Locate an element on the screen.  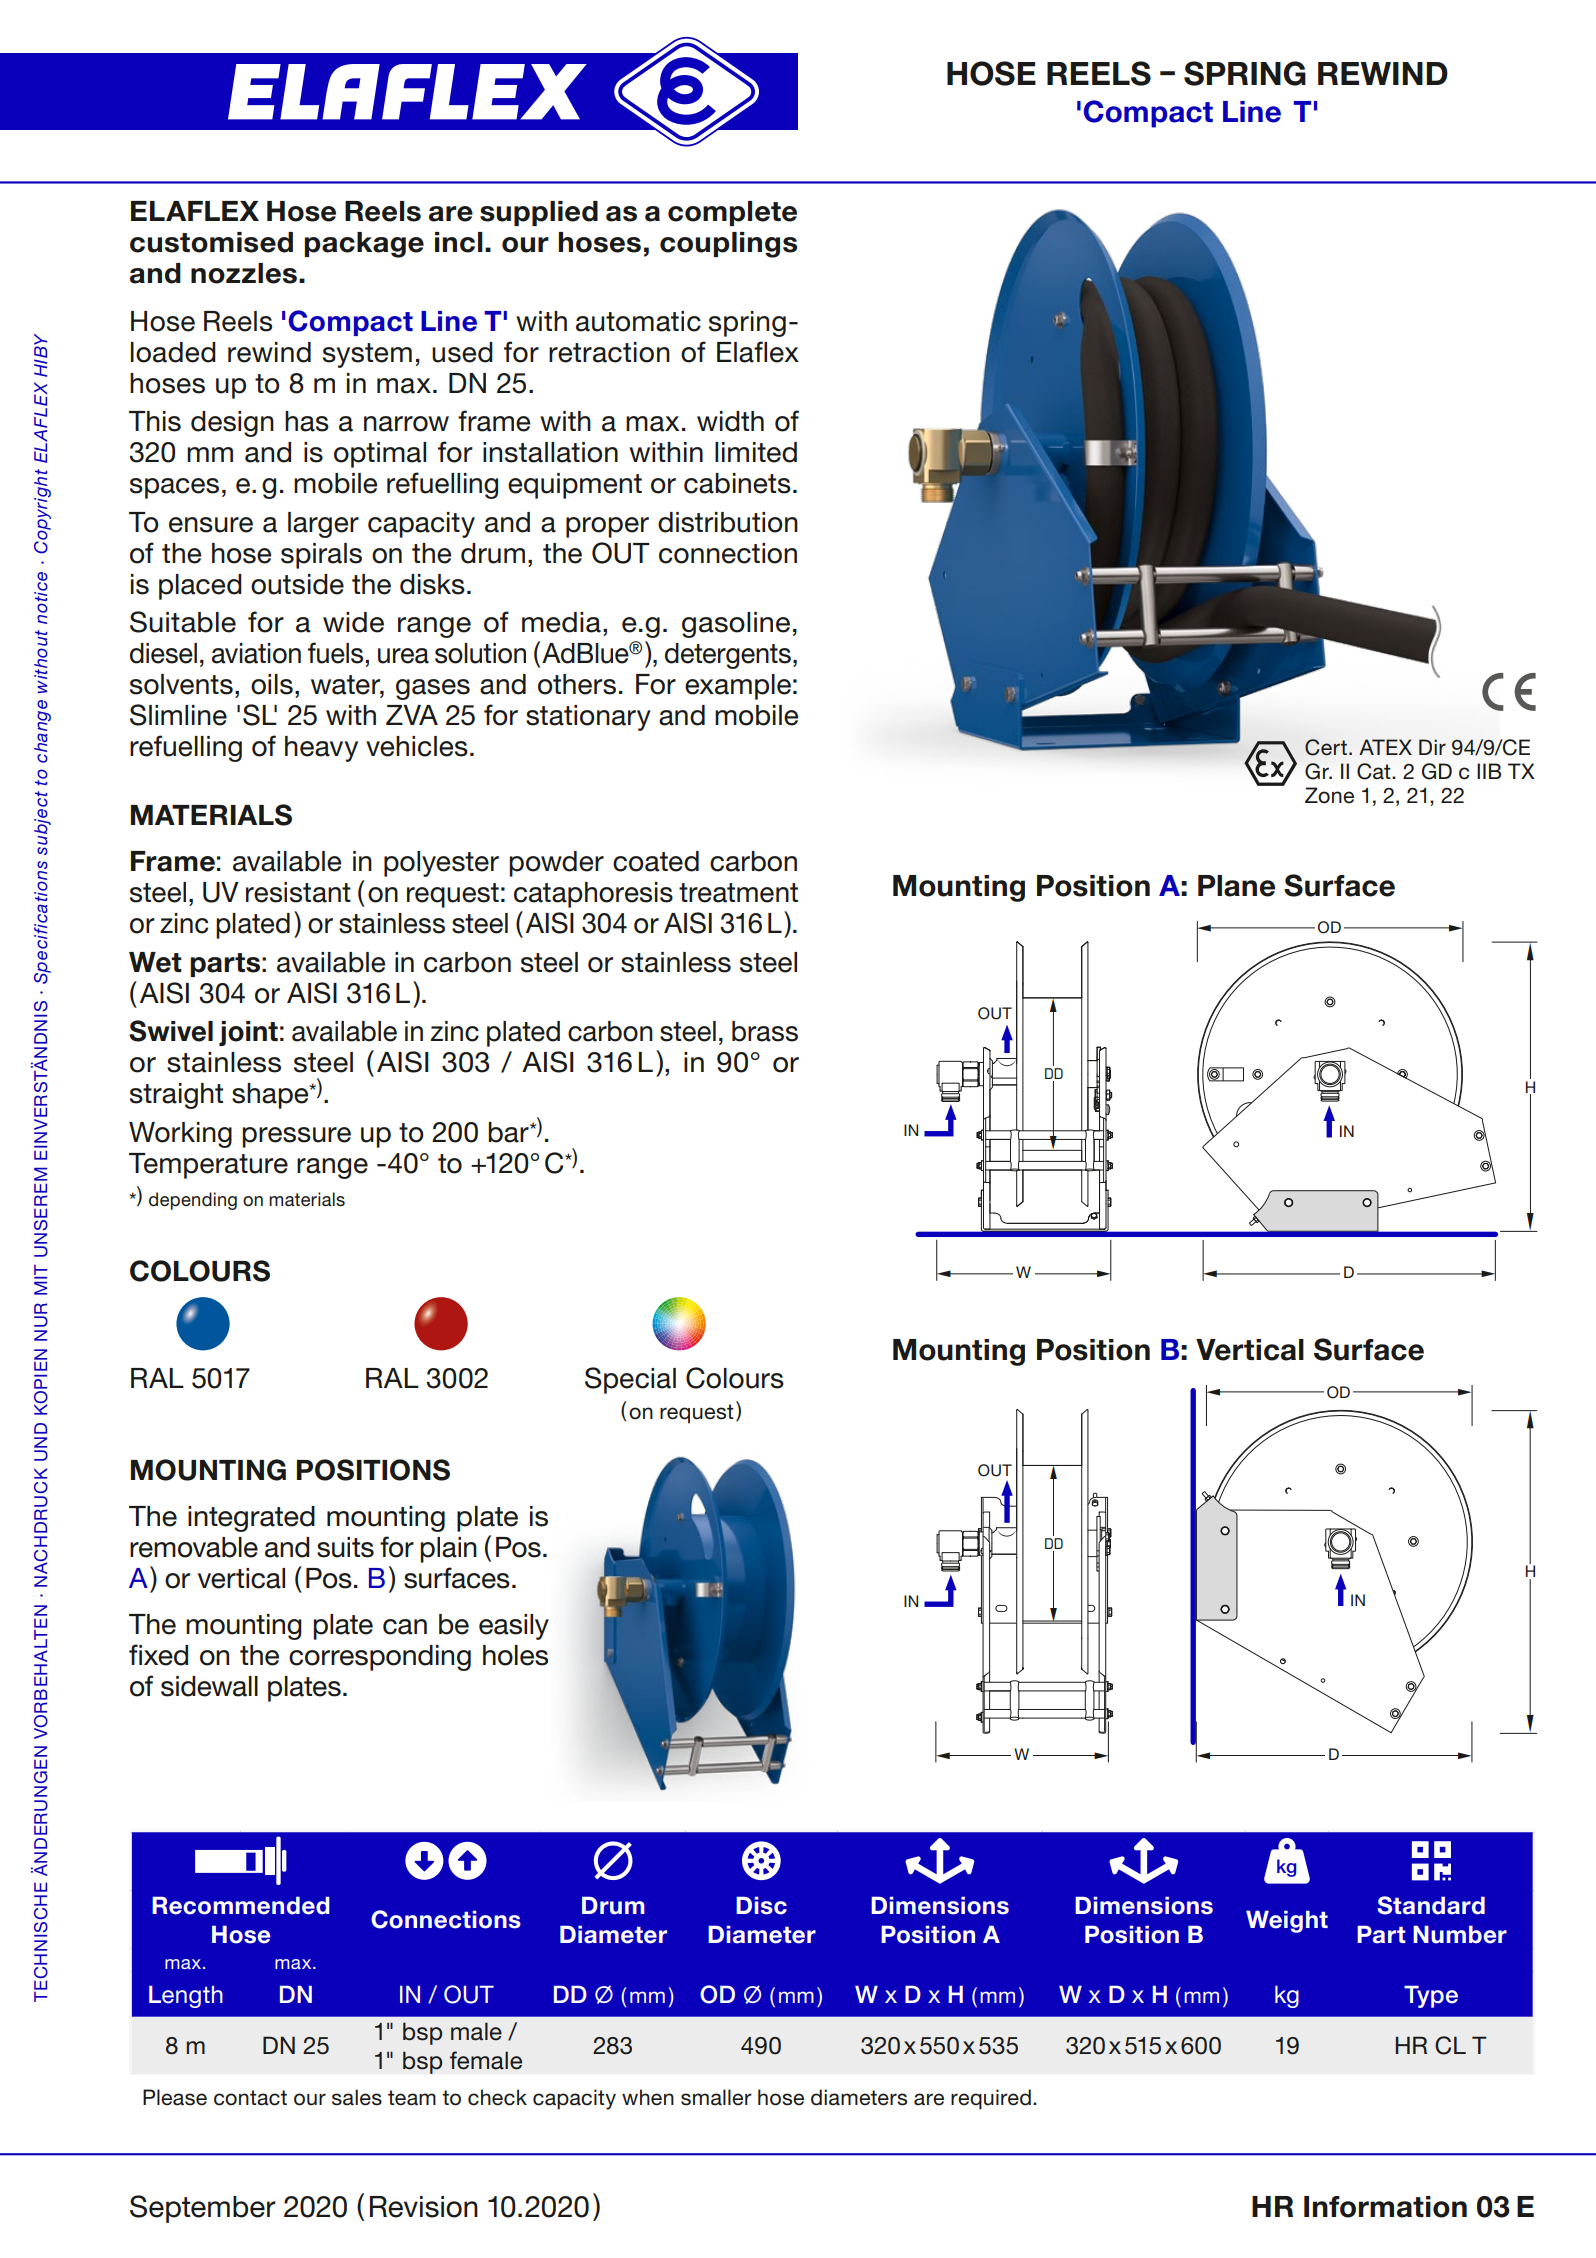
couplings is located at coordinates (728, 245).
